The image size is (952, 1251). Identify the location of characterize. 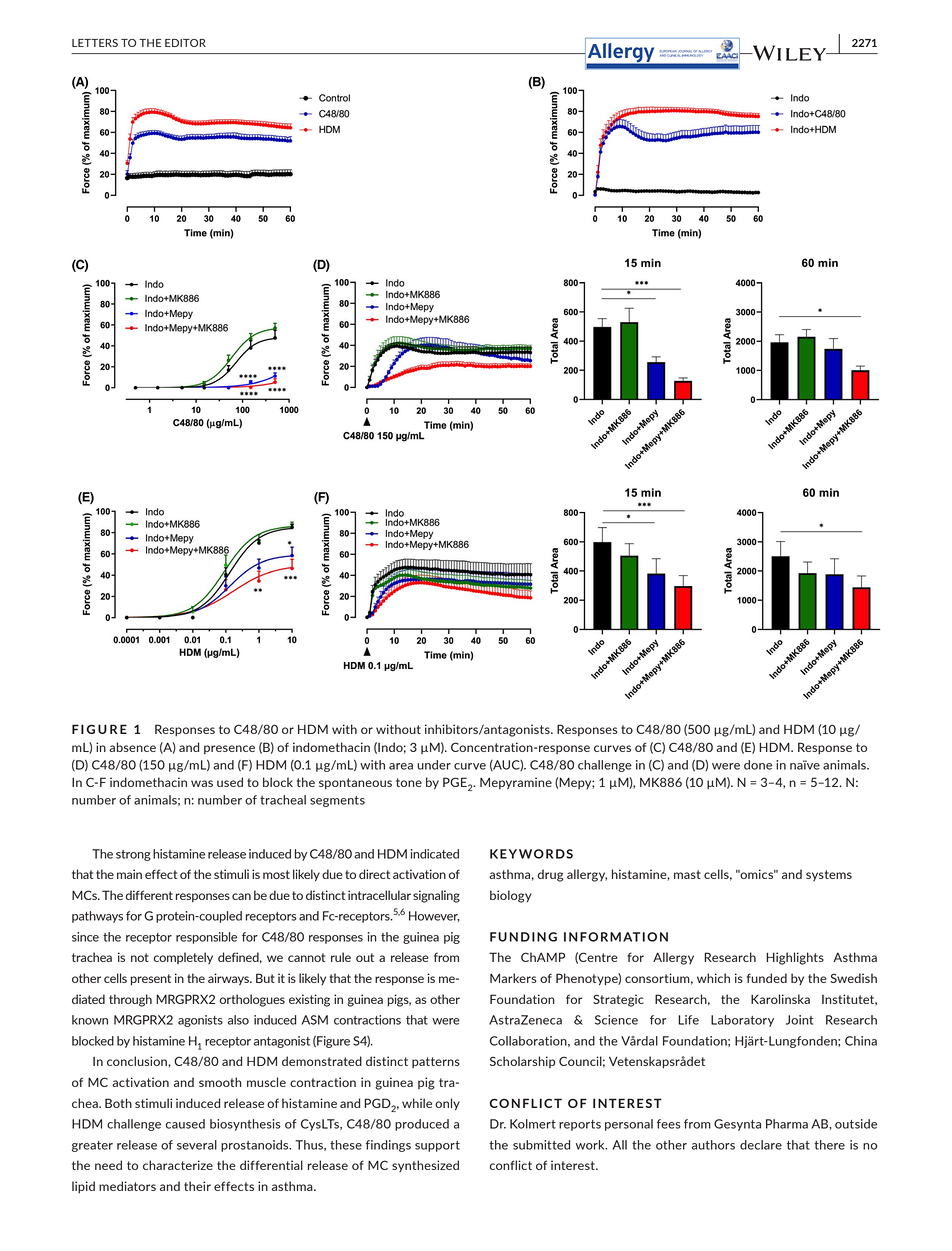
(178, 1165).
